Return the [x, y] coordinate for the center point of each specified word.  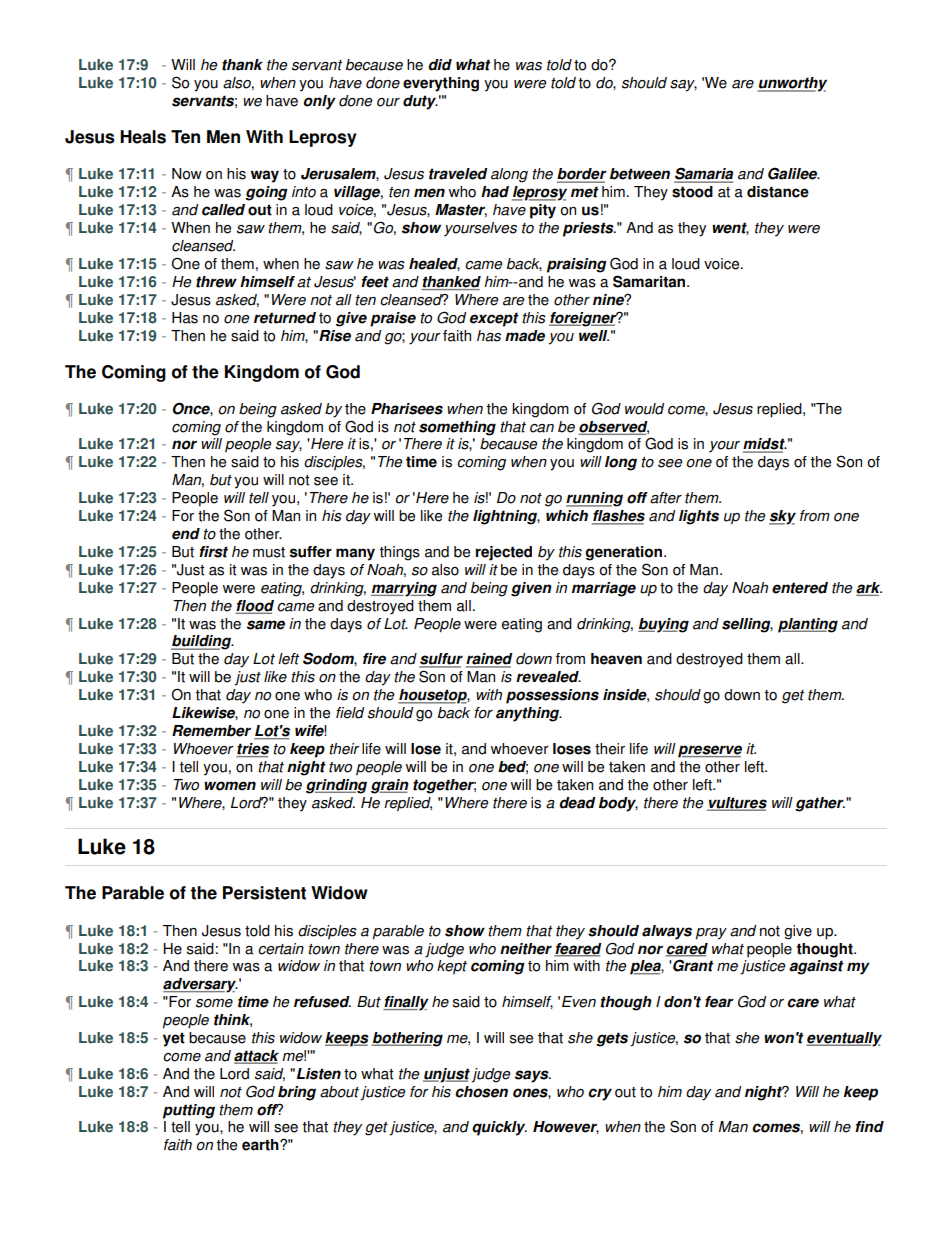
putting [189, 1111]
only [319, 102]
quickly [499, 1128]
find [869, 1127]
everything [441, 84]
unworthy [792, 84]
